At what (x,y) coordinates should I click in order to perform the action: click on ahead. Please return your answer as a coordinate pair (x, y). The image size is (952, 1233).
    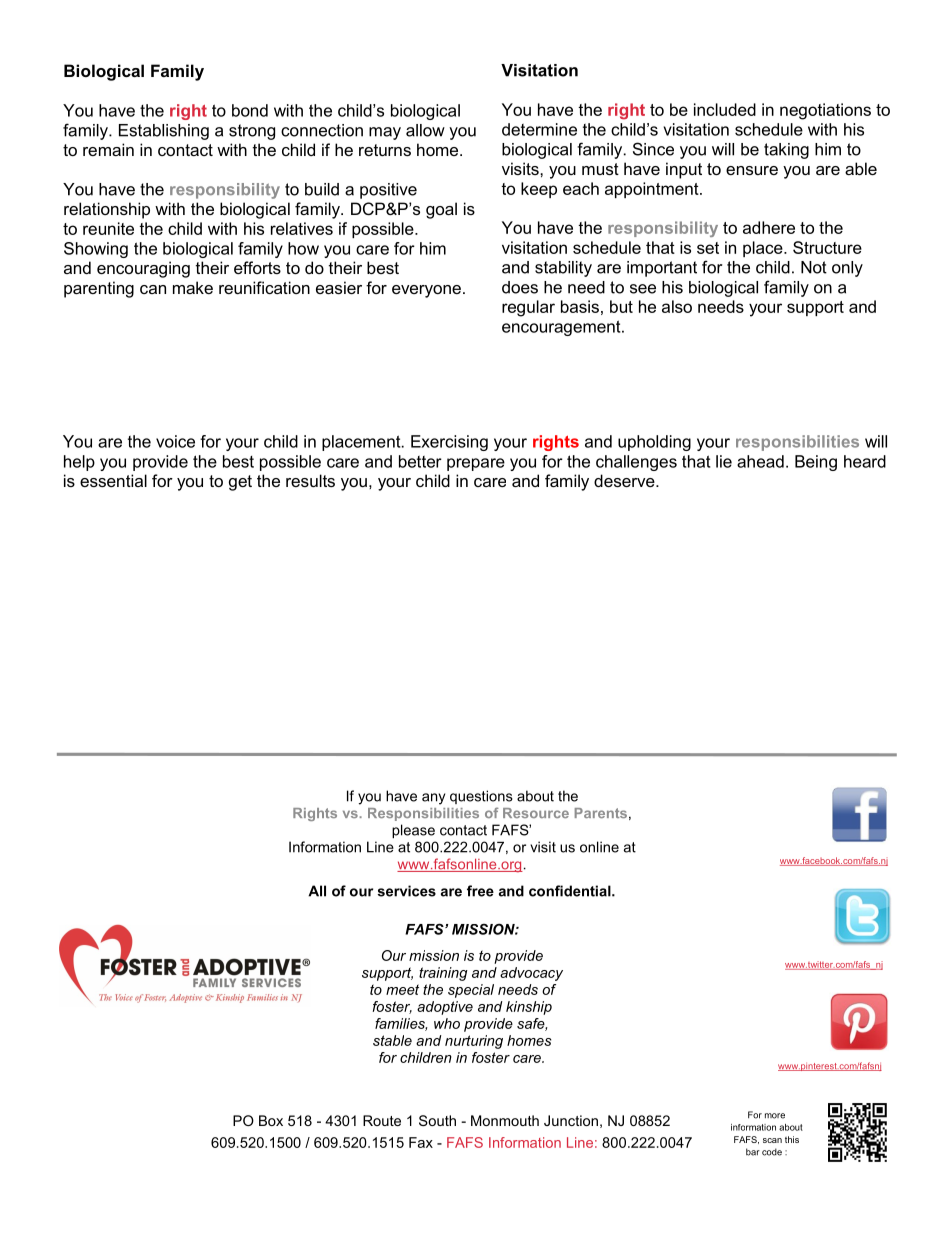
    Looking at the image, I should click on (760, 461).
